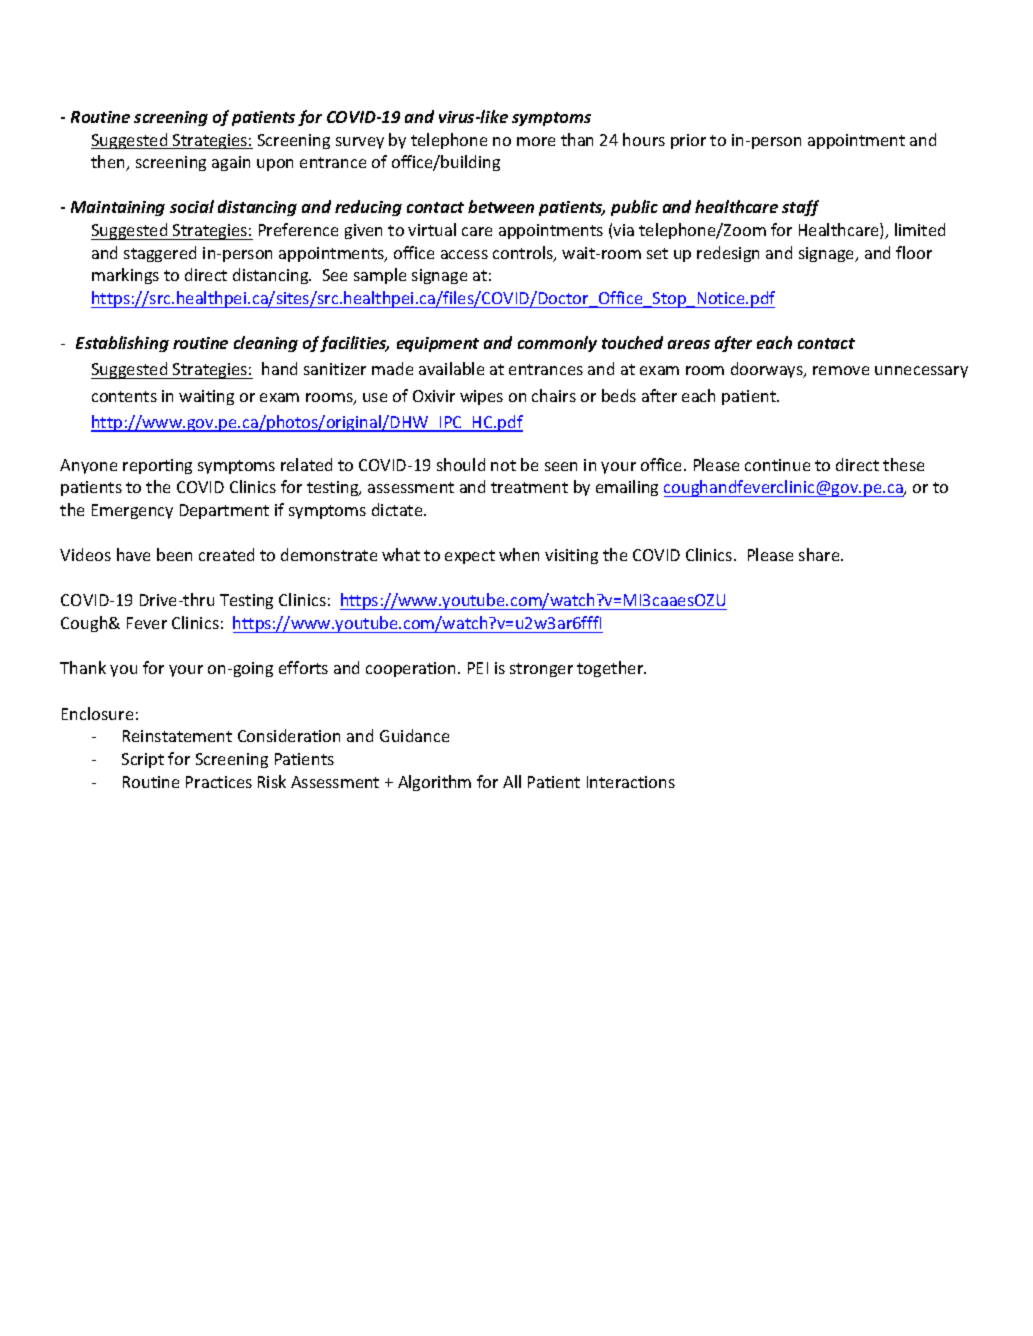 Image resolution: width=1033 pixels, height=1336 pixels. What do you see at coordinates (512, 781) in the screenshot?
I see `All` at bounding box center [512, 781].
